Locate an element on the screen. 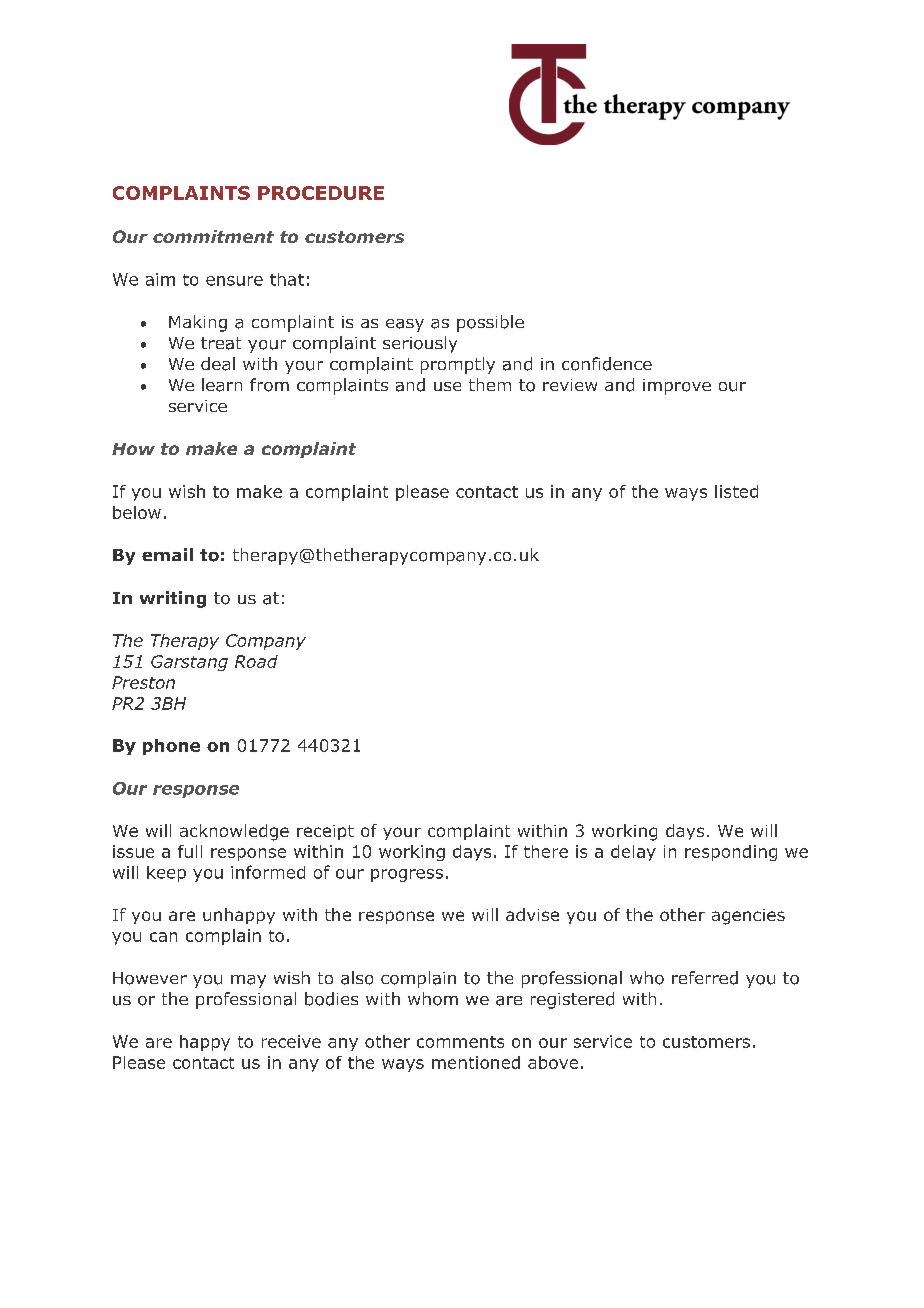  acknowledge is located at coordinates (234, 832).
